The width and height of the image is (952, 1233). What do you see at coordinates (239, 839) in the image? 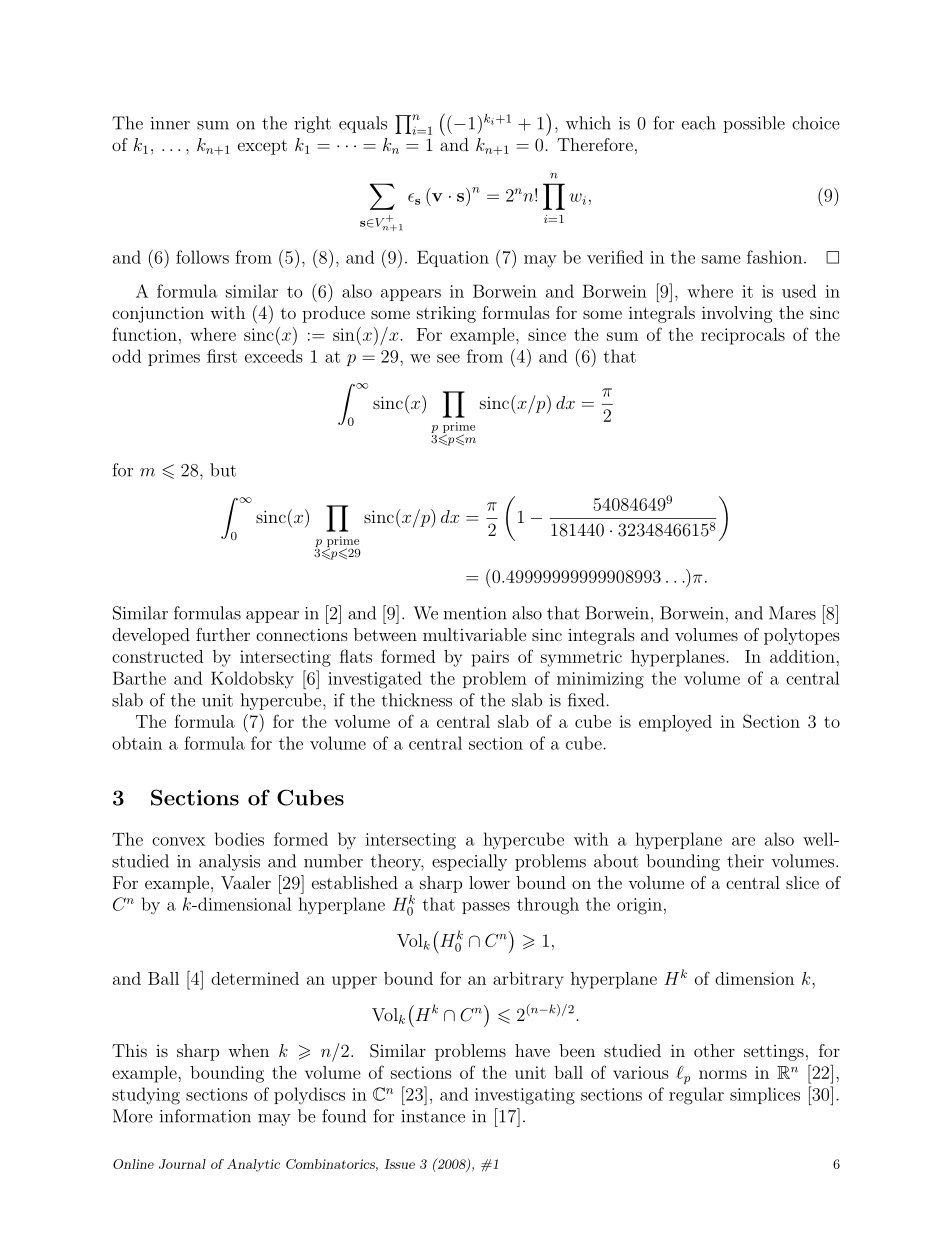
I see `bodies` at bounding box center [239, 839].
